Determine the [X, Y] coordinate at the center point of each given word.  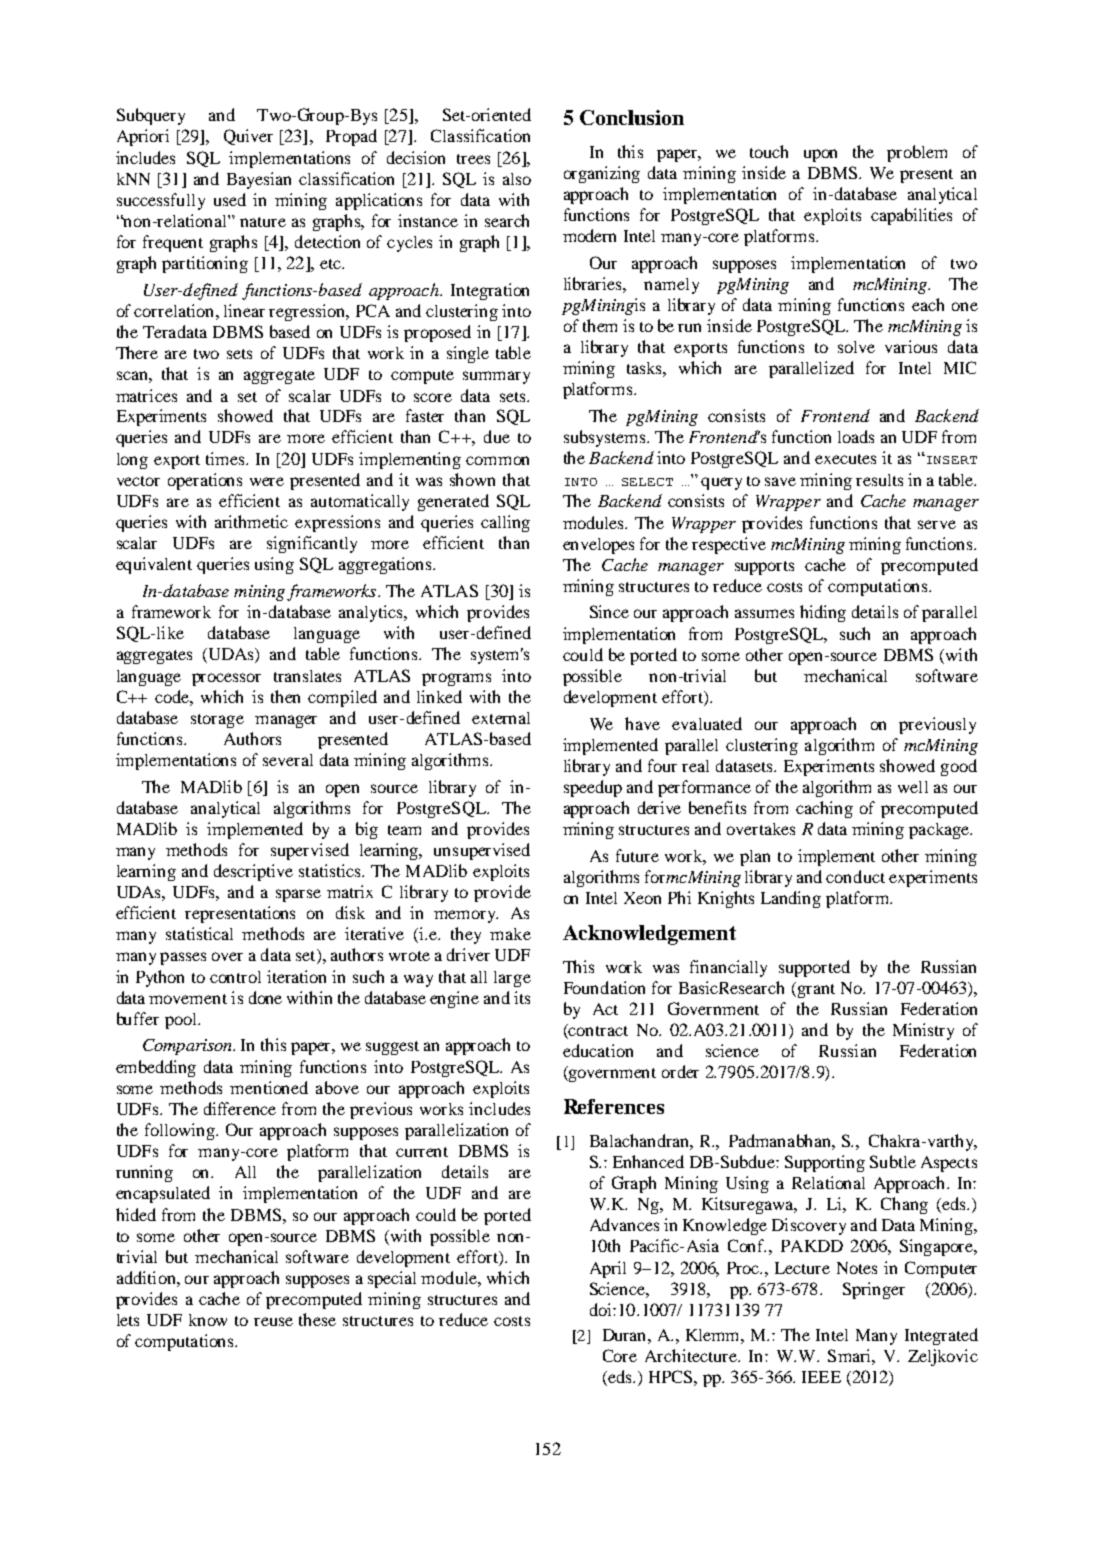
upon [820, 155]
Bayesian [259, 180]
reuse [273, 1321]
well [913, 787]
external [501, 718]
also [517, 179]
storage [217, 721]
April [608, 1269]
